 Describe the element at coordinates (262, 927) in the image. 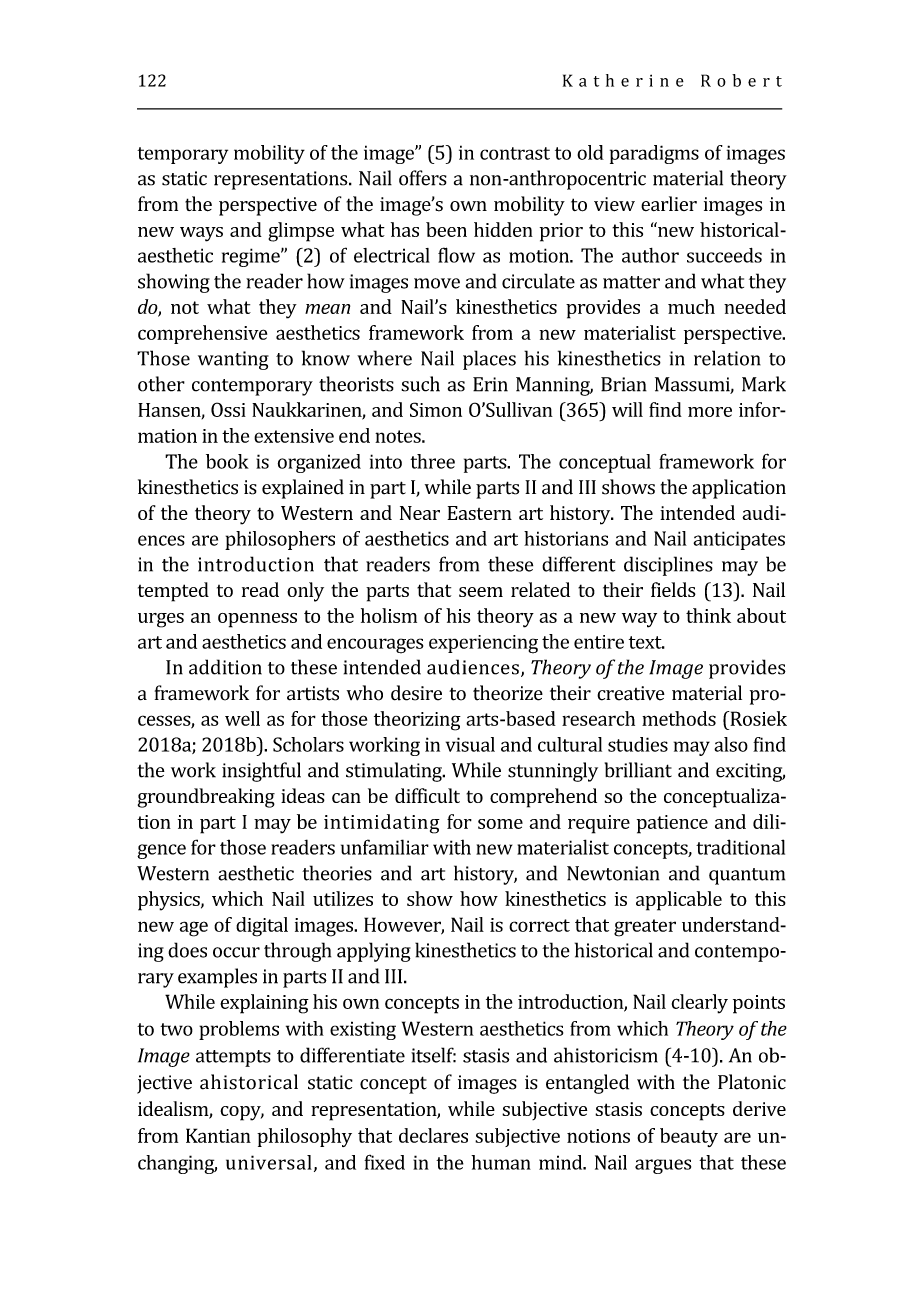

I see `digital` at that location.
